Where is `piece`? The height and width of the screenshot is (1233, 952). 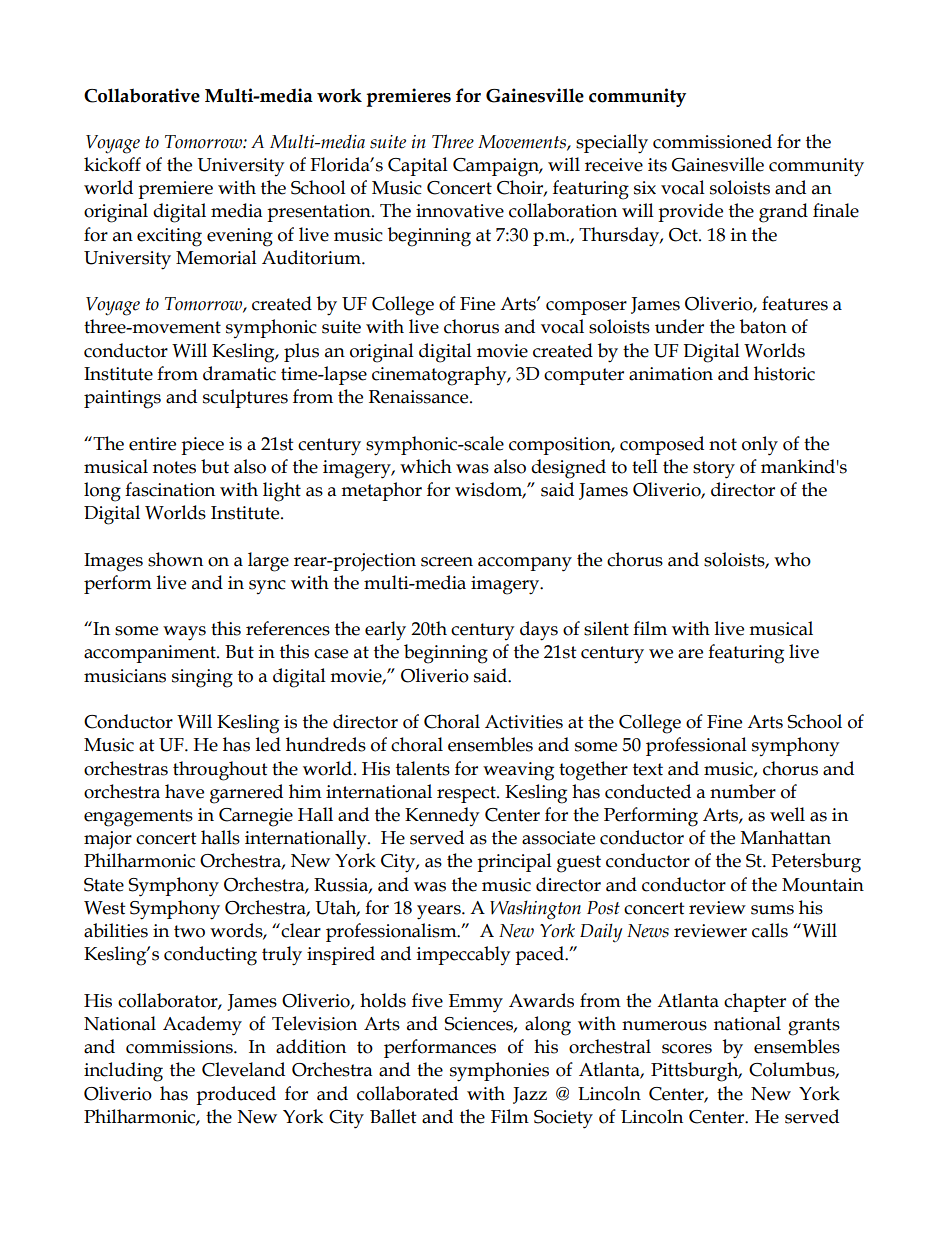 piece is located at coordinates (202, 446).
